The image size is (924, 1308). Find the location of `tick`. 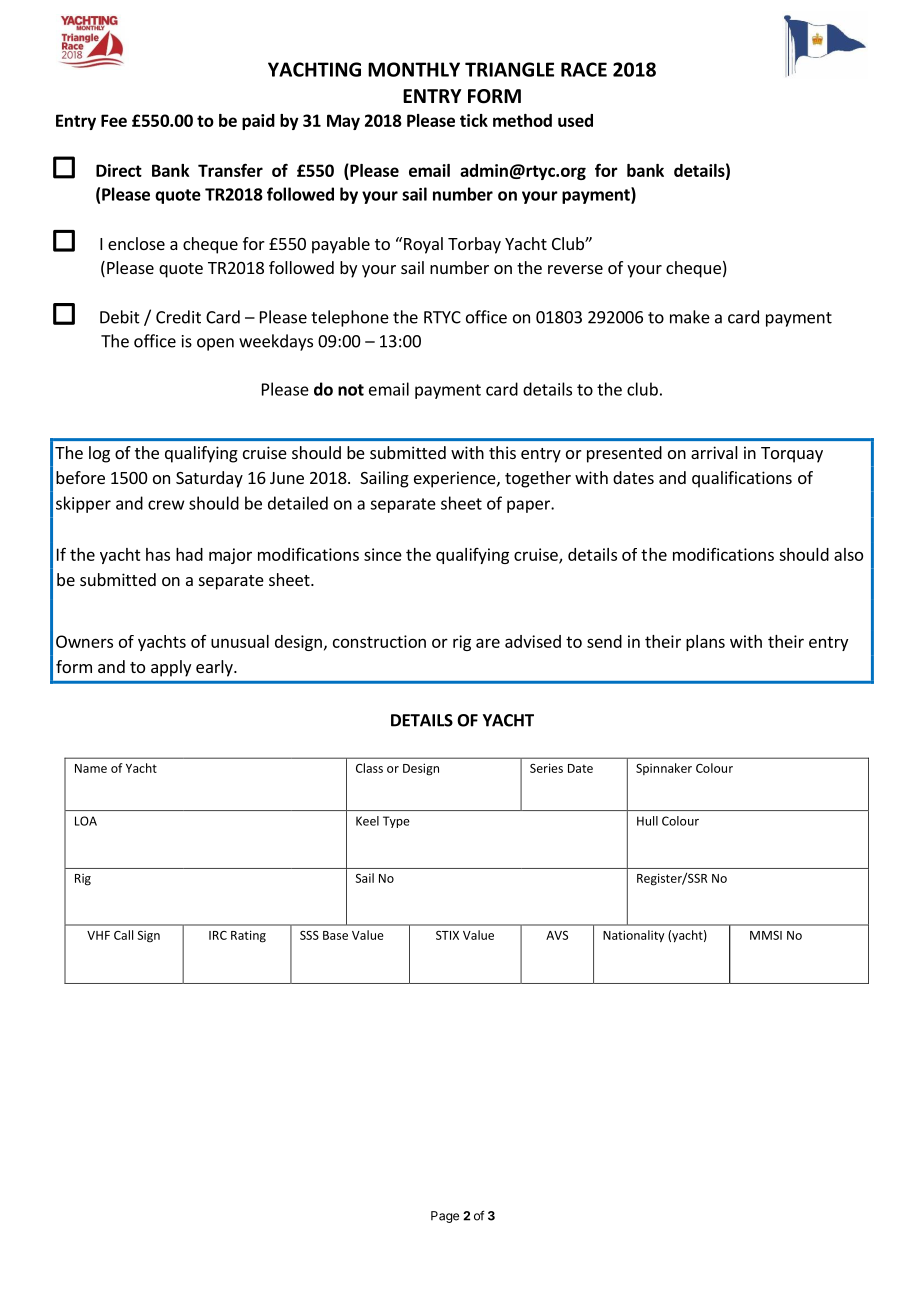

tick is located at coordinates (474, 120).
